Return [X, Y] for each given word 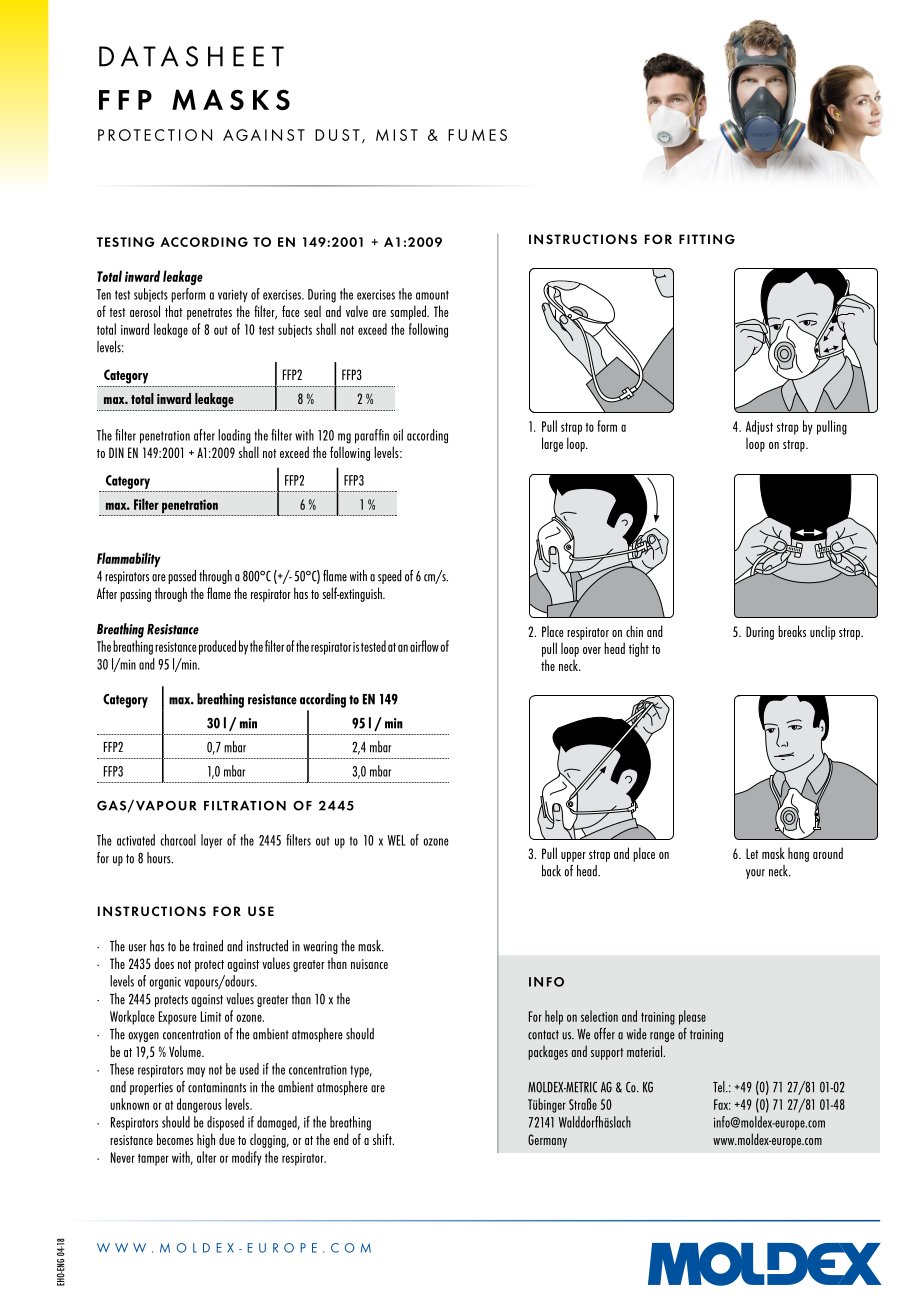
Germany [547, 1141]
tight [639, 649]
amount [432, 295]
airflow [424, 646]
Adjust [759, 427]
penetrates [209, 314]
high [206, 1140]
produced [217, 647]
